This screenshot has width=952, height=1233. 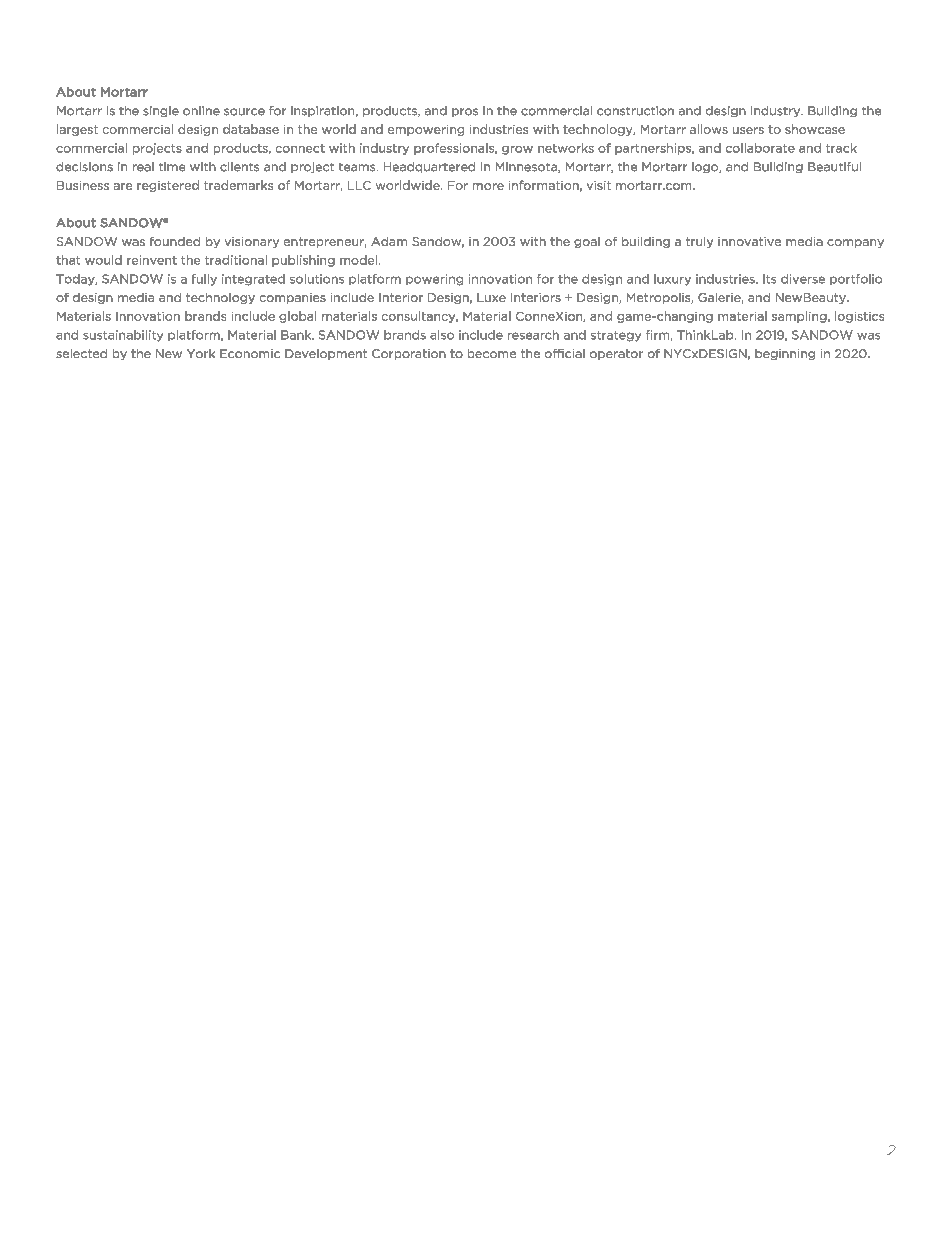 I want to click on fully, so click(x=204, y=280).
